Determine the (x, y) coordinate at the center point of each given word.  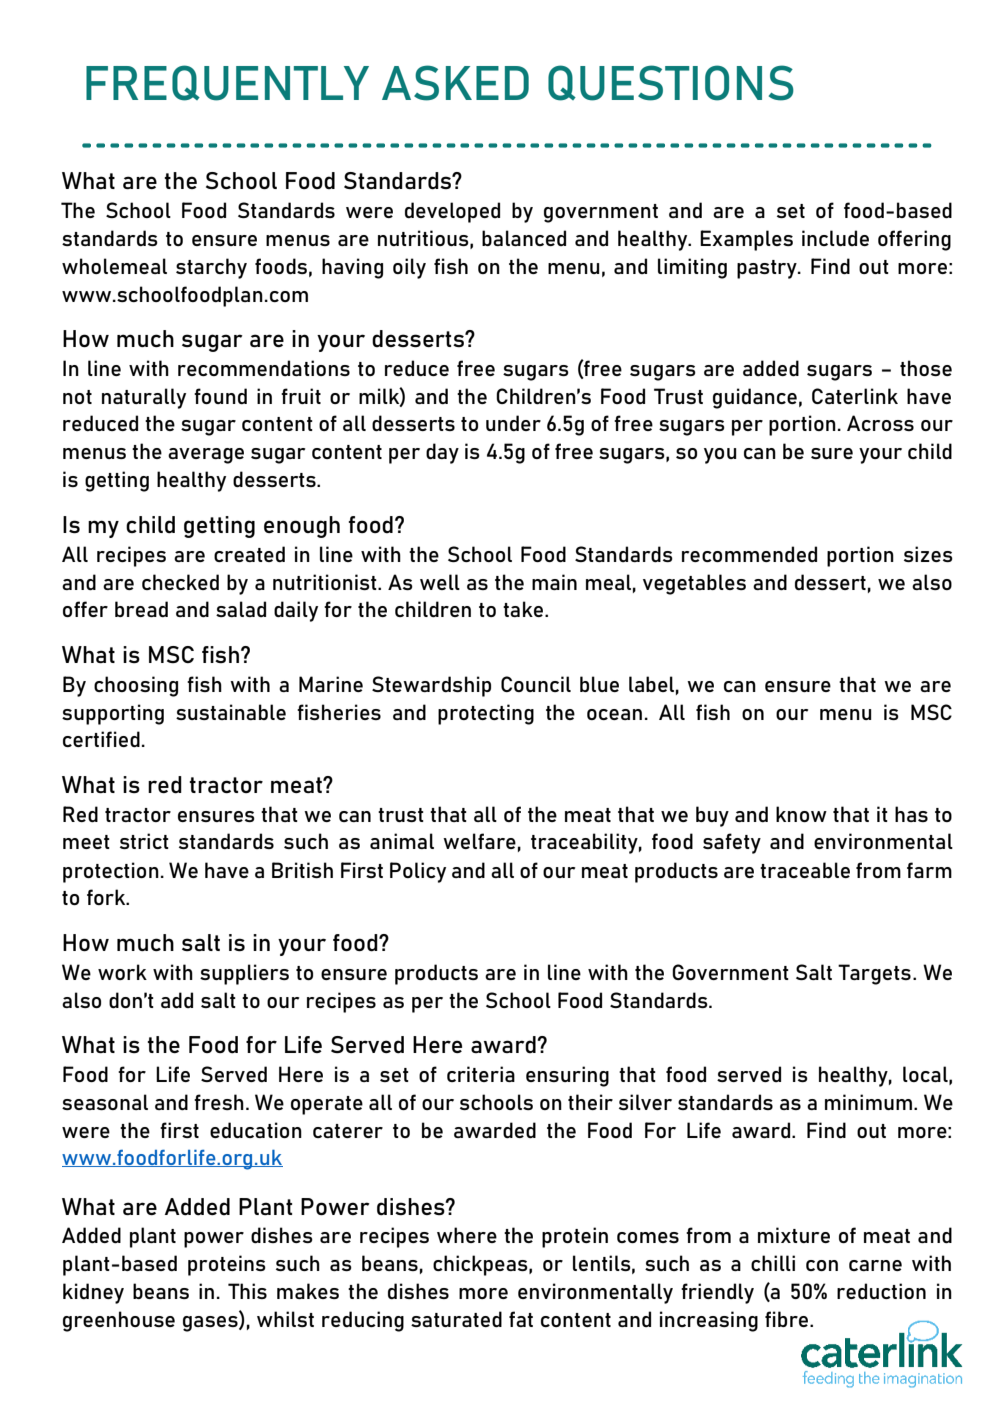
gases (211, 1324)
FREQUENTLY (227, 83)
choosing (136, 686)
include (835, 238)
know (801, 814)
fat (521, 1319)
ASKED (455, 83)
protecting (486, 714)
